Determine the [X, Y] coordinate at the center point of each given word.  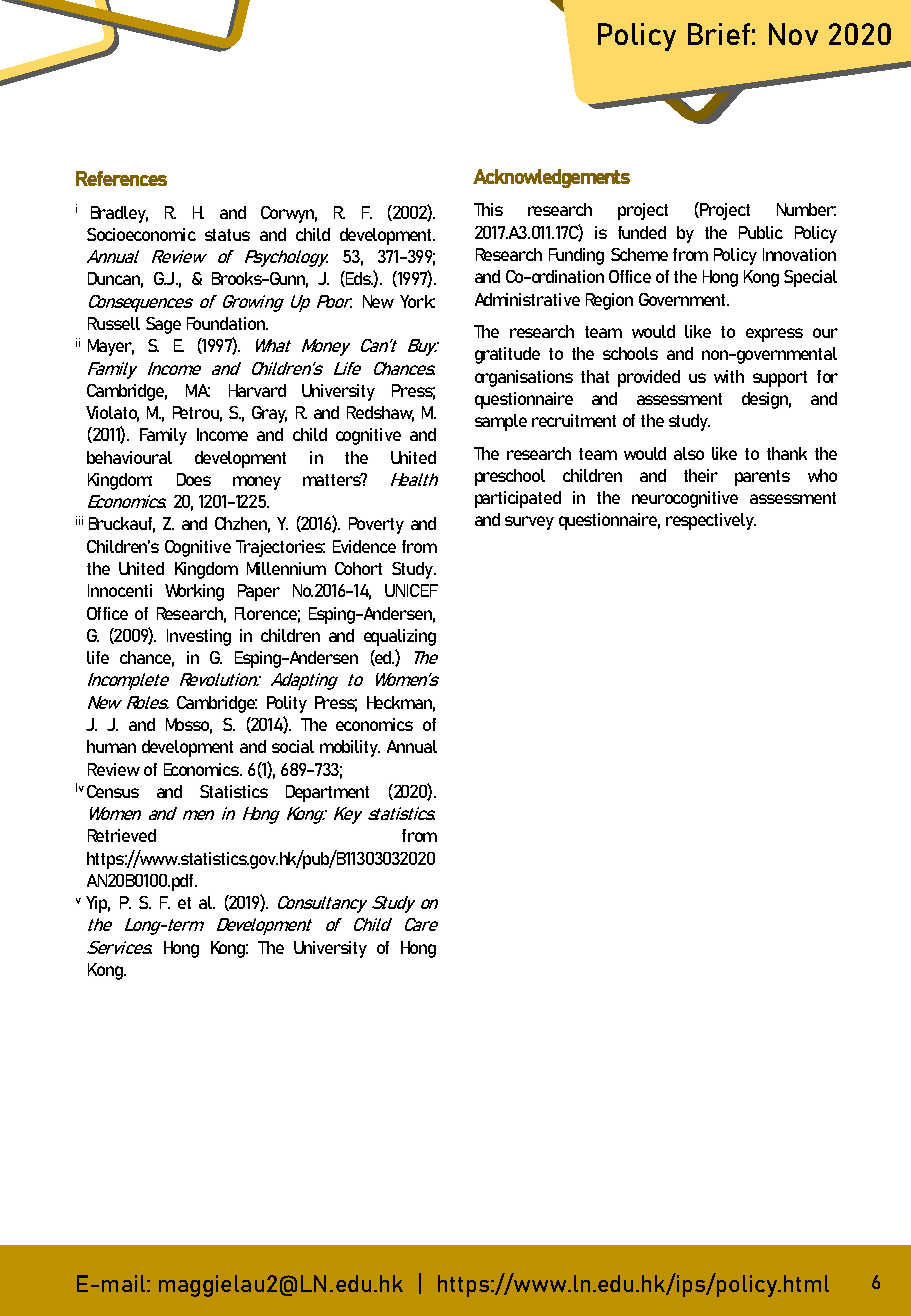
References [121, 178]
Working [194, 592]
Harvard [257, 390]
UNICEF [411, 590]
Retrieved [122, 835]
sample [501, 422]
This [488, 209]
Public [761, 232]
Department [327, 793]
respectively [711, 521]
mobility [350, 748]
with [729, 376]
